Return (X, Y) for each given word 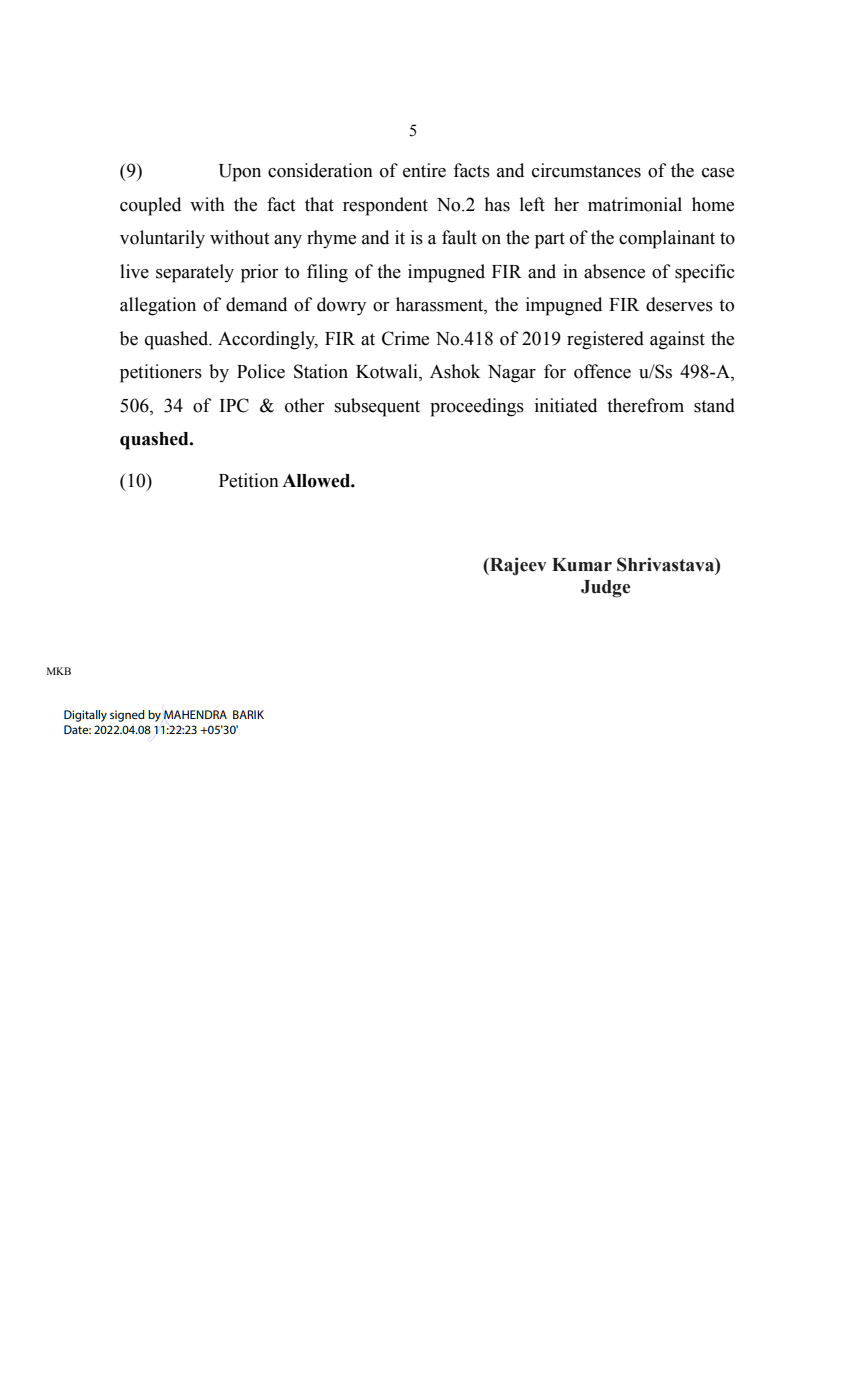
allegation (158, 306)
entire (424, 170)
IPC (234, 405)
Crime (405, 338)
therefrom (645, 405)
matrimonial (635, 204)
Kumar (582, 565)
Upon (240, 173)
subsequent (377, 407)
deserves (679, 304)
